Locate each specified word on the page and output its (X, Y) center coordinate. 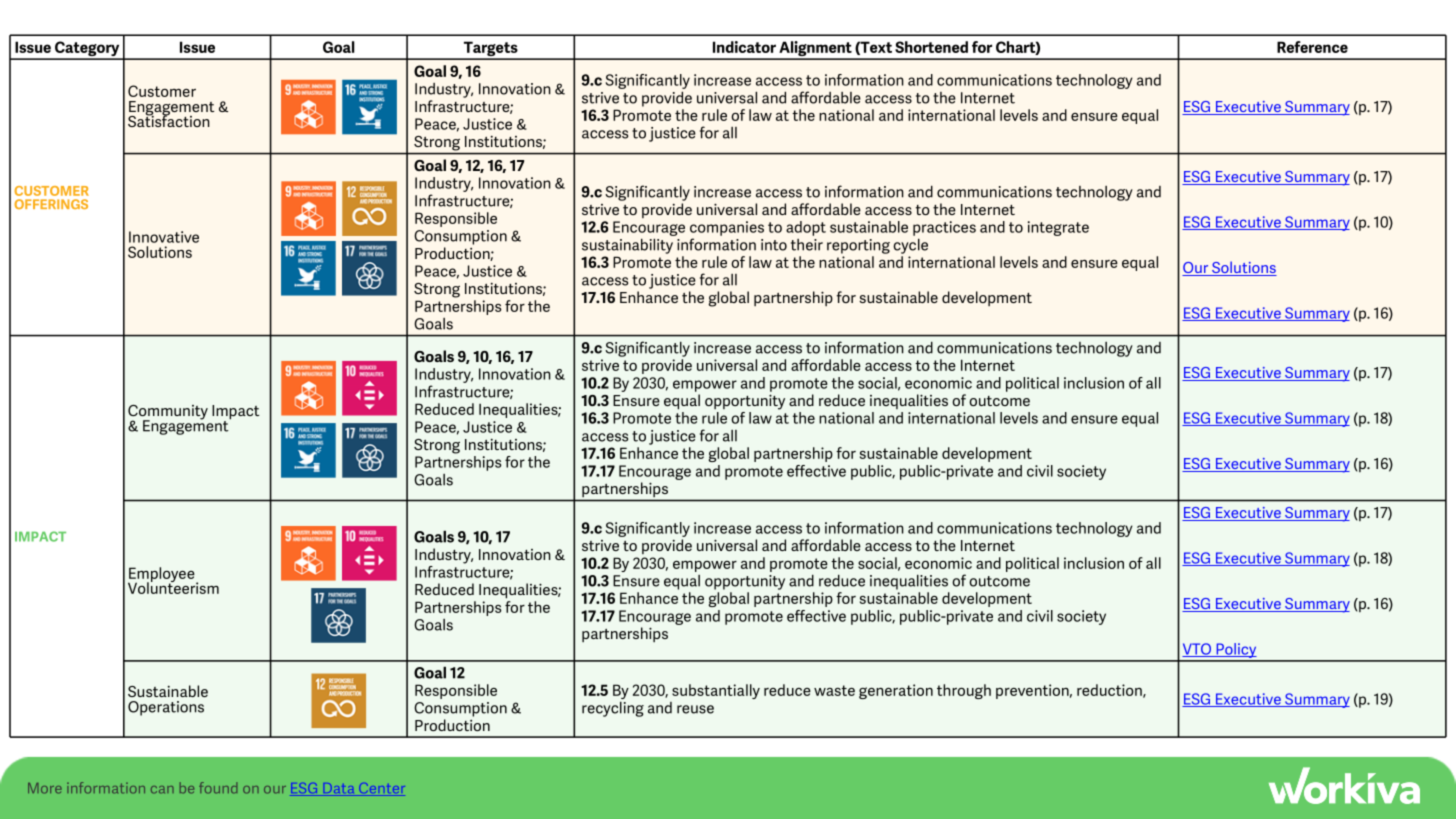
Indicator (744, 47)
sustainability (627, 246)
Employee (162, 576)
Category (87, 50)
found (218, 788)
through (964, 691)
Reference (1312, 47)
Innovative (164, 237)
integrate (1058, 228)
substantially (716, 691)
